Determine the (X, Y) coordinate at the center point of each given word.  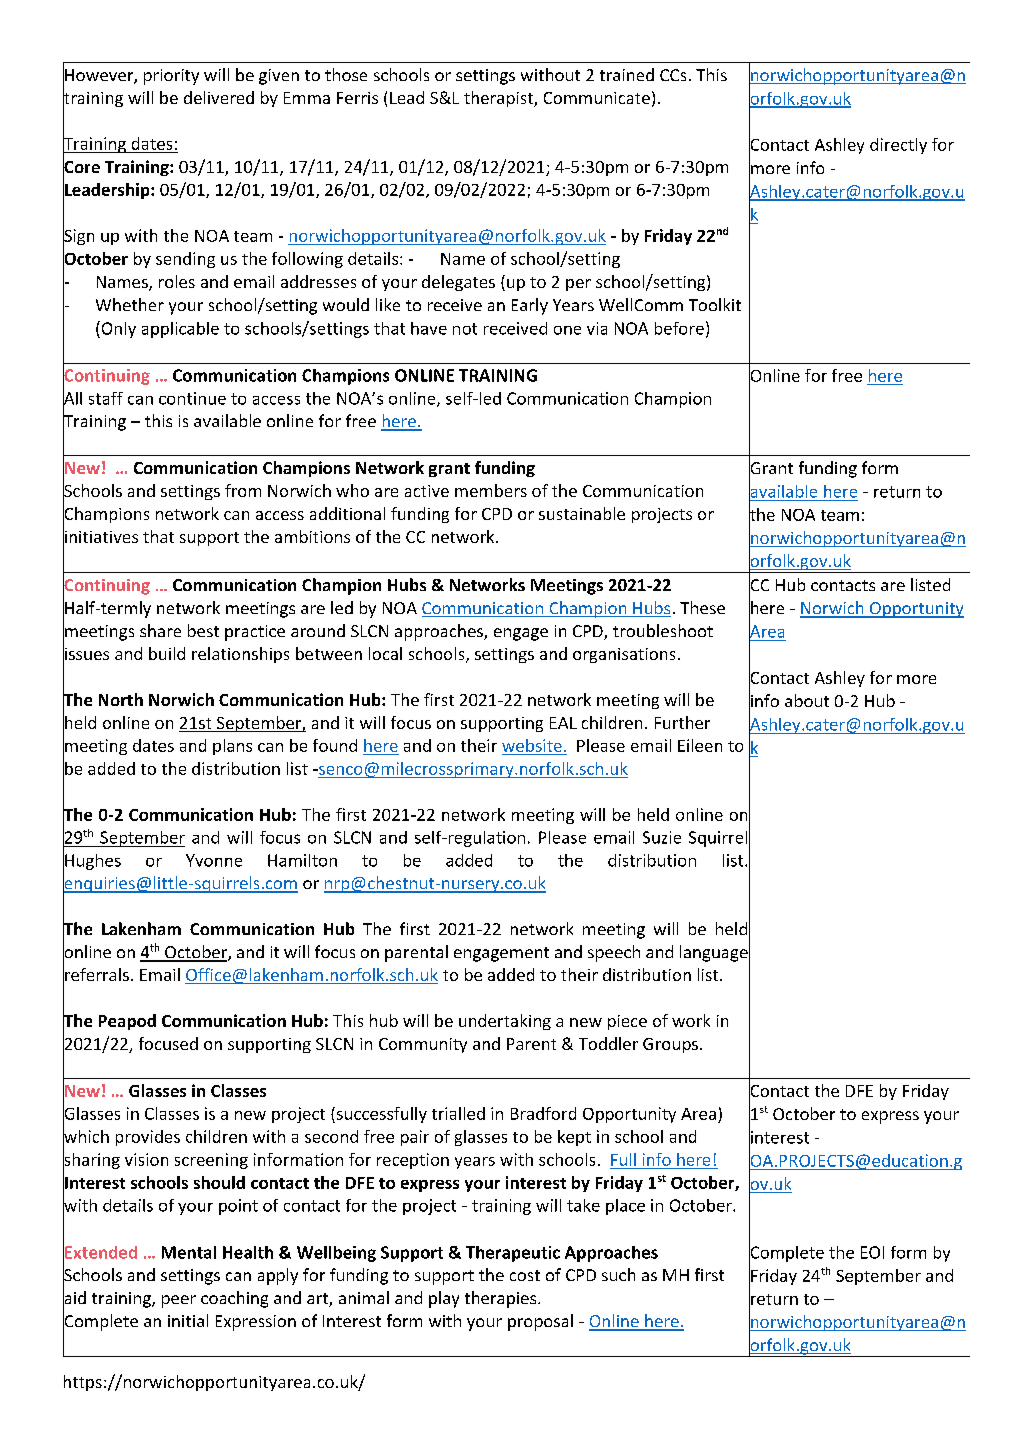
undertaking (505, 1022)
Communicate (597, 98)
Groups (670, 1045)
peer (179, 1301)
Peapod (127, 1022)
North (121, 699)
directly (898, 146)
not (465, 329)
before (679, 328)
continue (192, 398)
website (532, 745)
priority (171, 77)
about (807, 700)
